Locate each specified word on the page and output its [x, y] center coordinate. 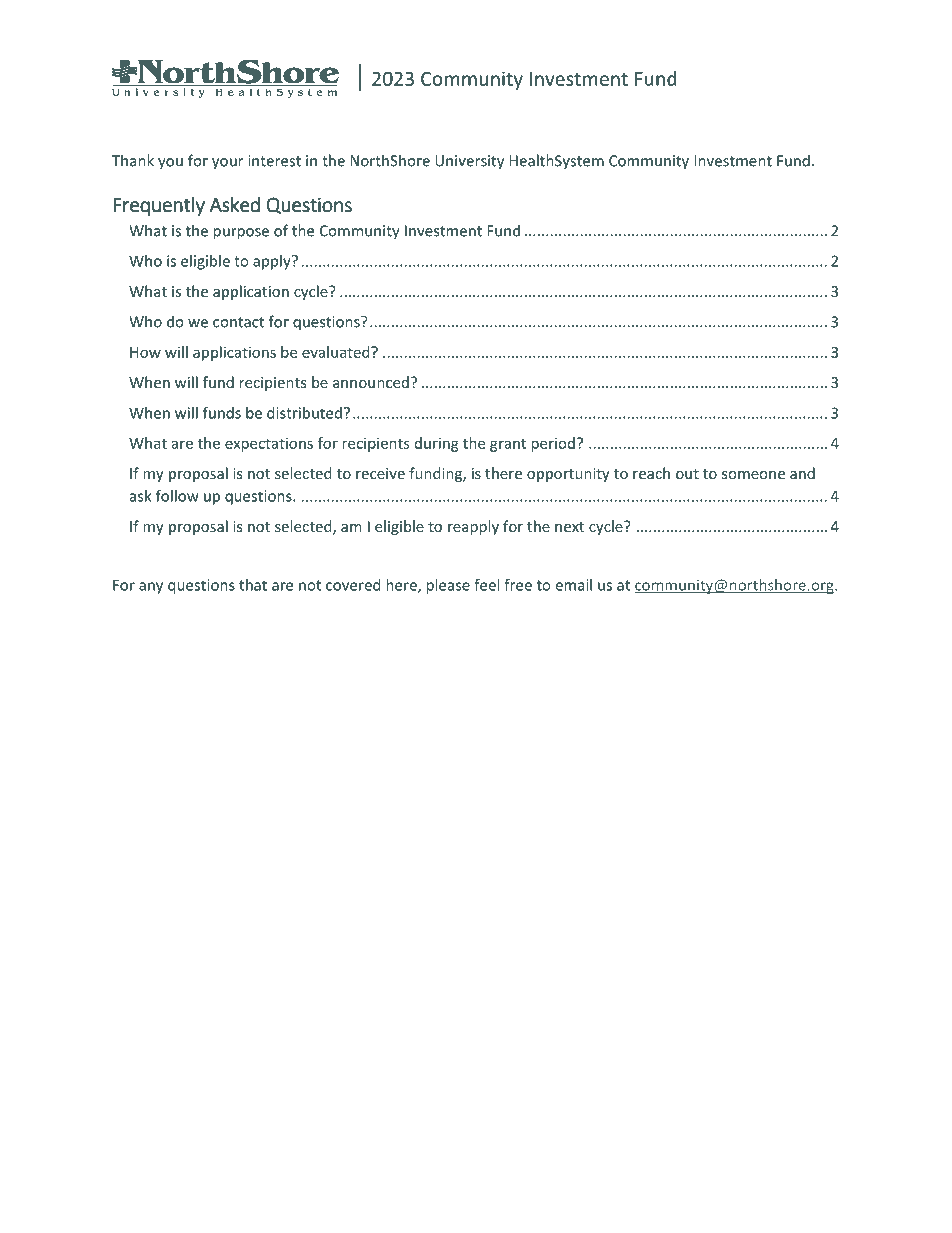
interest [274, 161]
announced [371, 382]
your [227, 164]
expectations [269, 444]
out [687, 474]
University [469, 162]
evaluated [337, 352]
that [253, 585]
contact [238, 322]
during [437, 444]
